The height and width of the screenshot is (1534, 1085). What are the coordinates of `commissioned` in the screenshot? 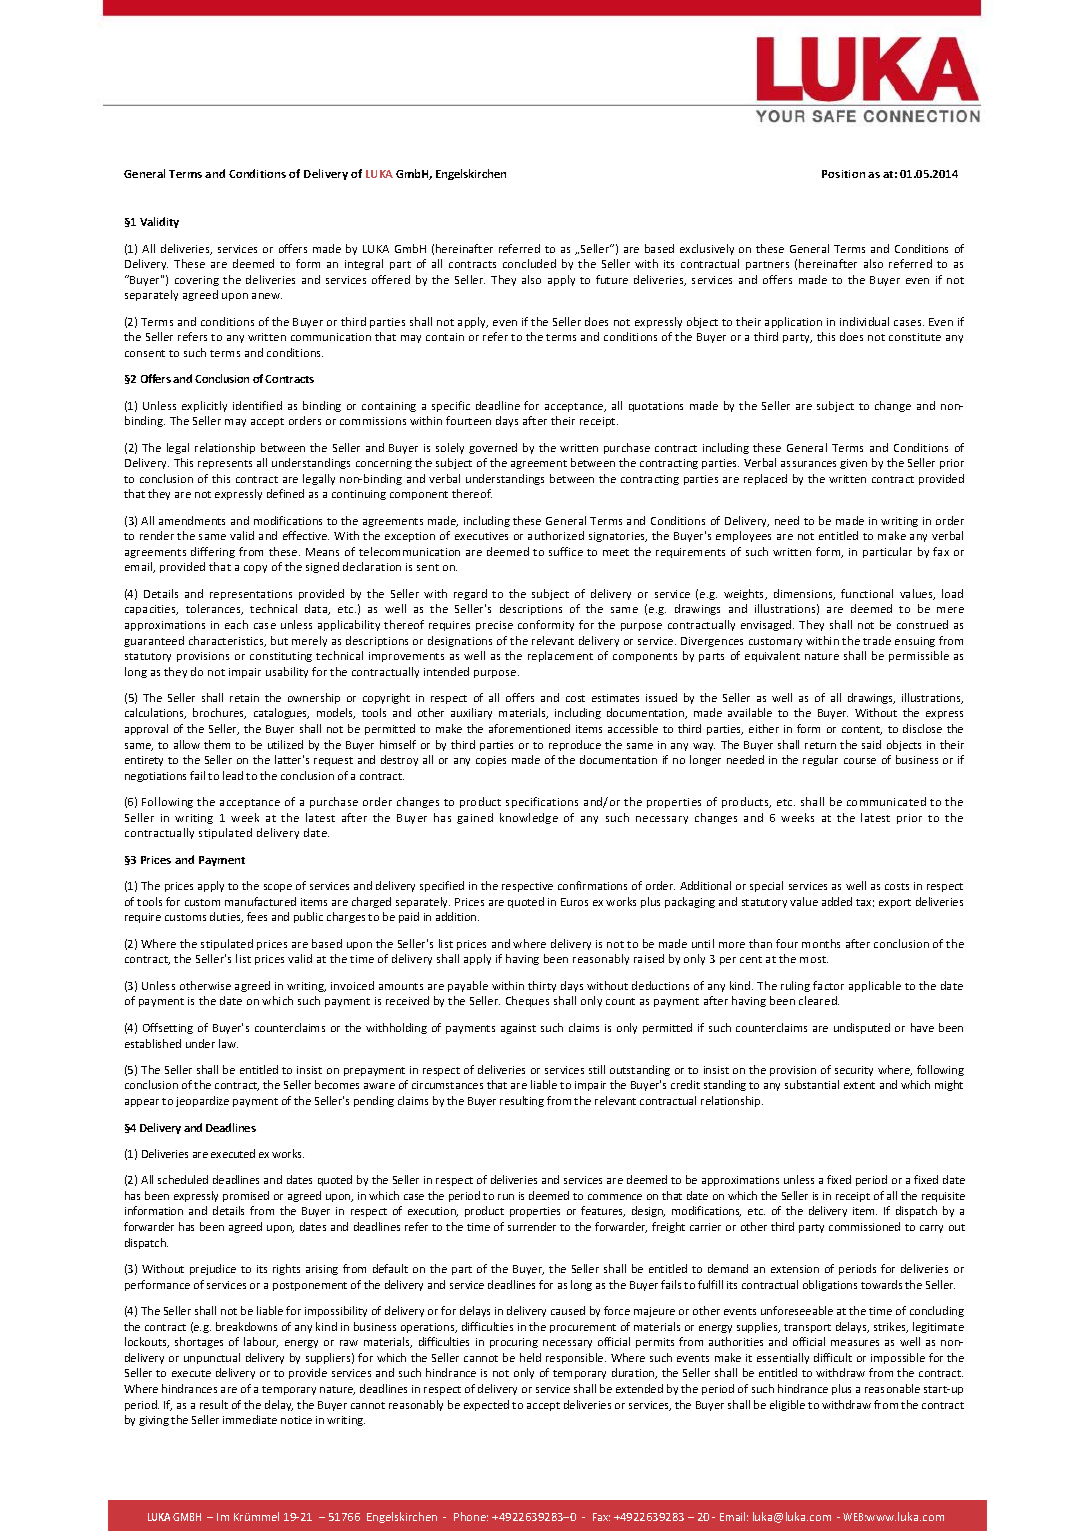 It's located at (864, 1226).
